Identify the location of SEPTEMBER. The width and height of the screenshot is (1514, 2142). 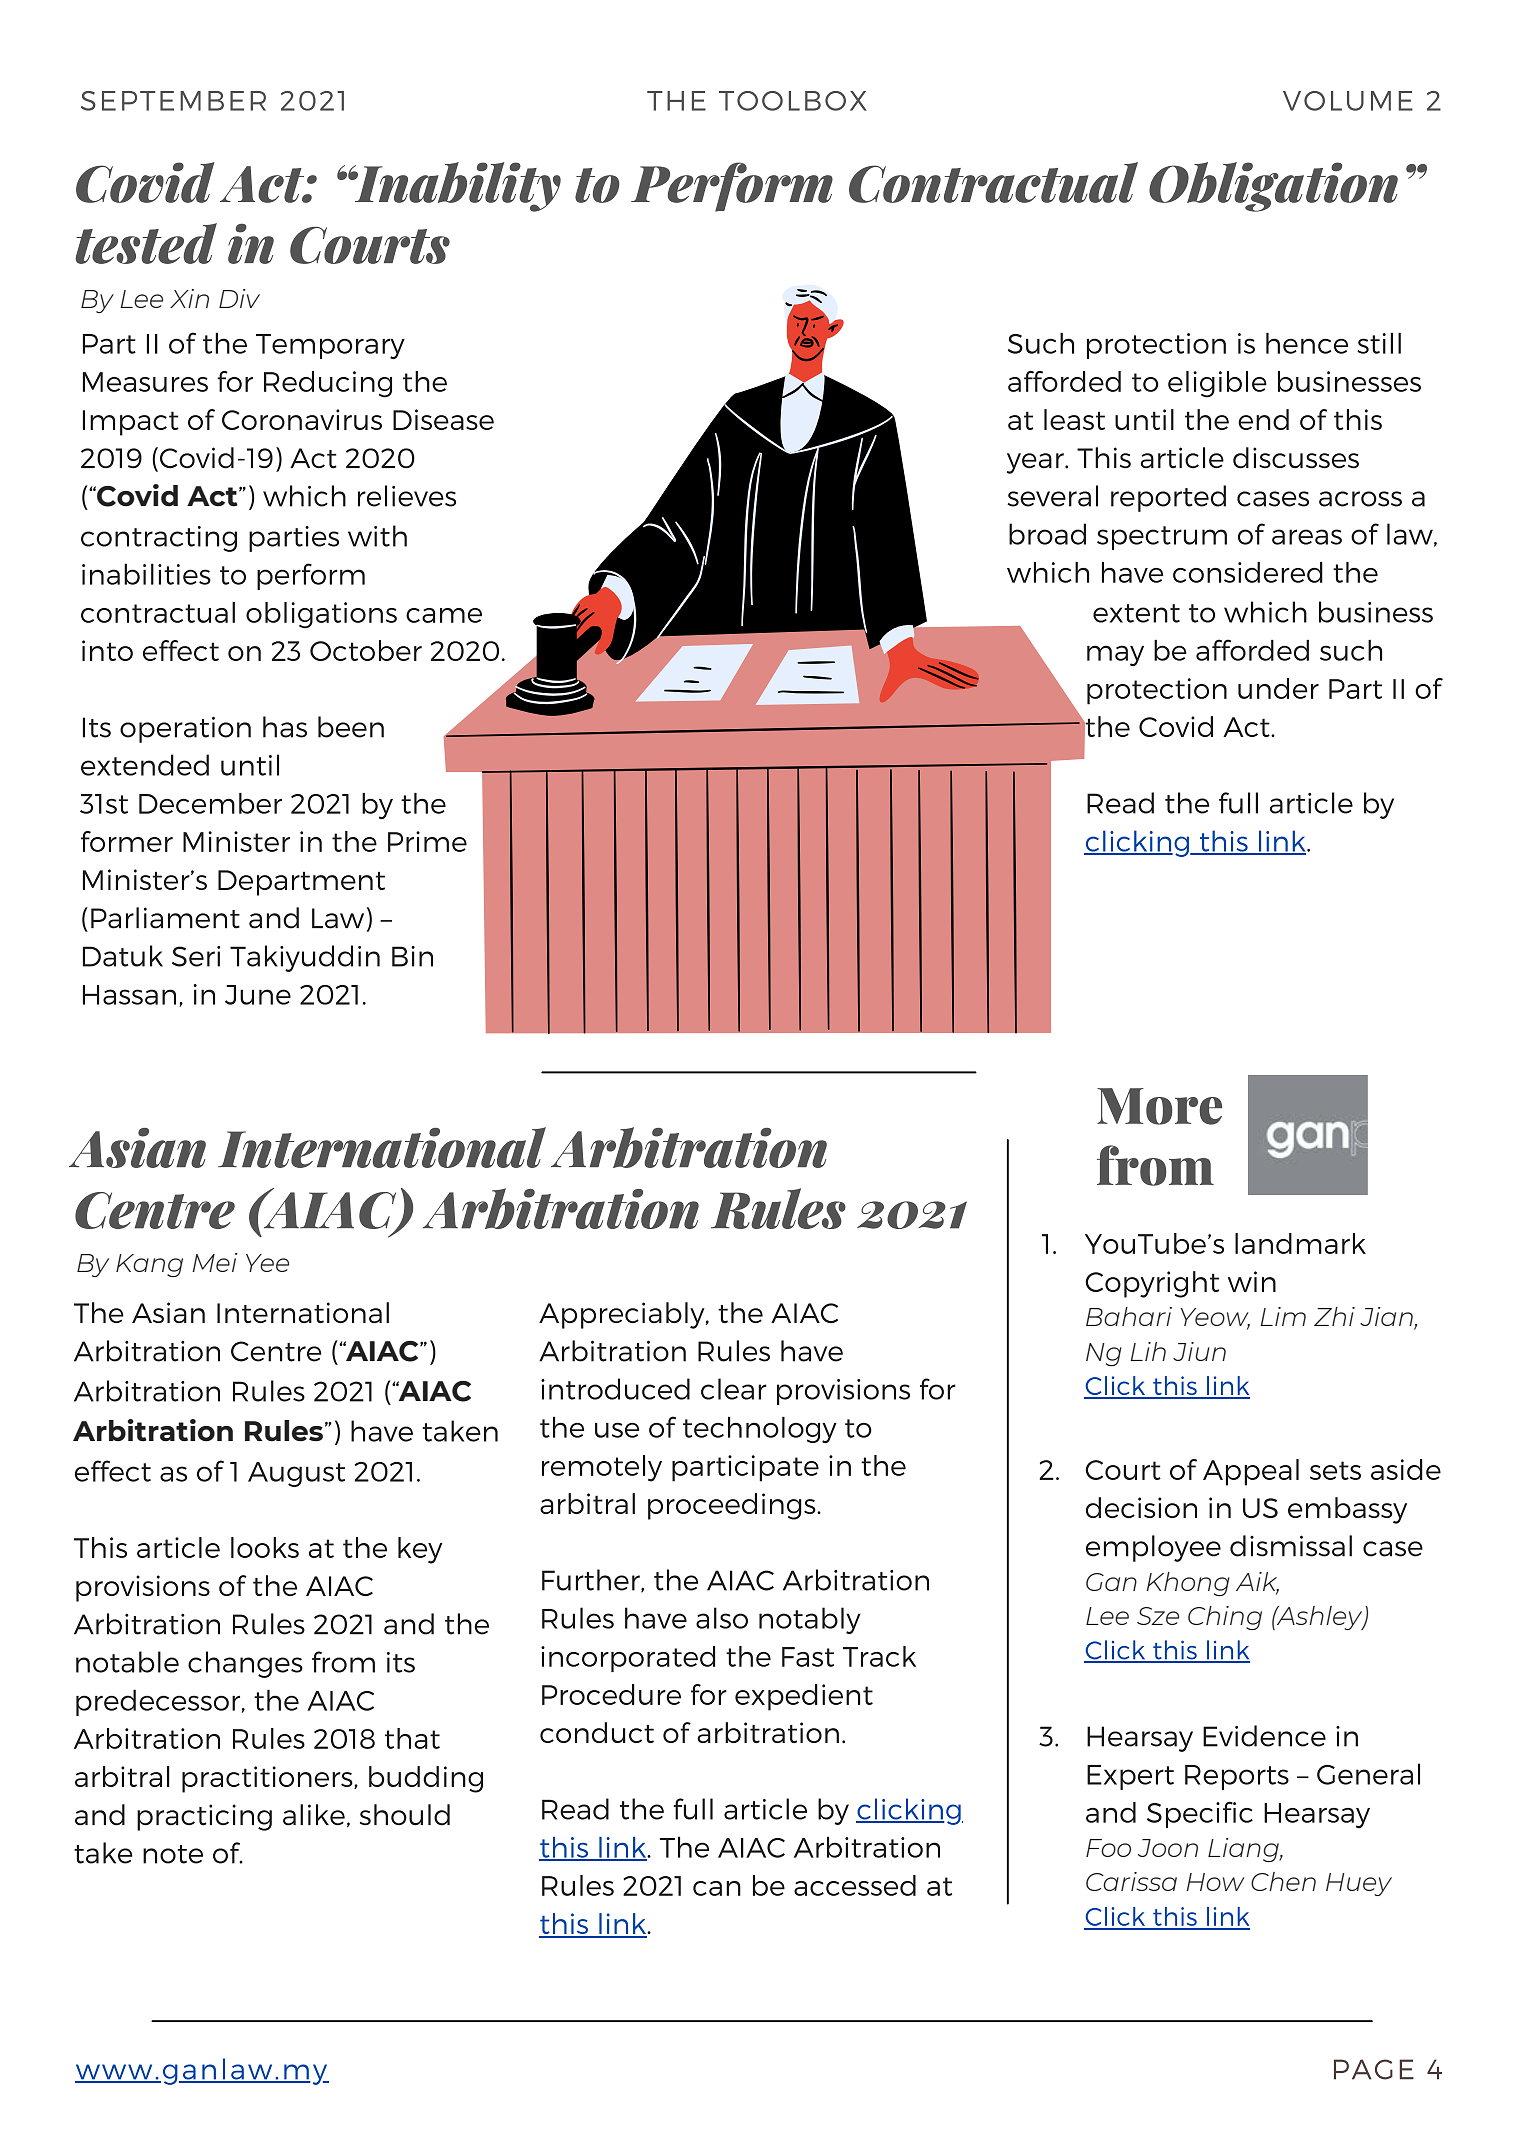
(173, 101).
